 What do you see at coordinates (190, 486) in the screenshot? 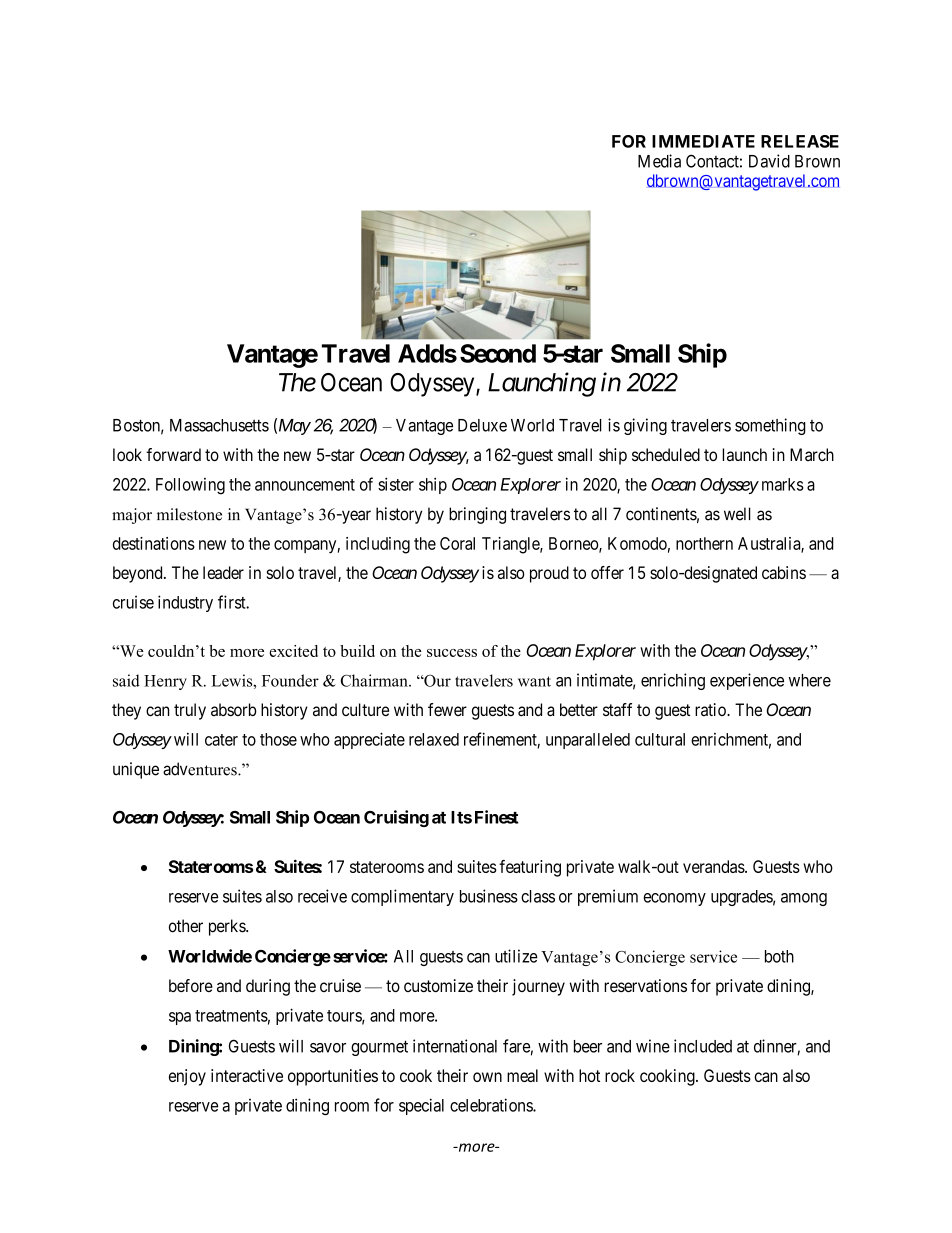
I see `Following` at bounding box center [190, 486].
